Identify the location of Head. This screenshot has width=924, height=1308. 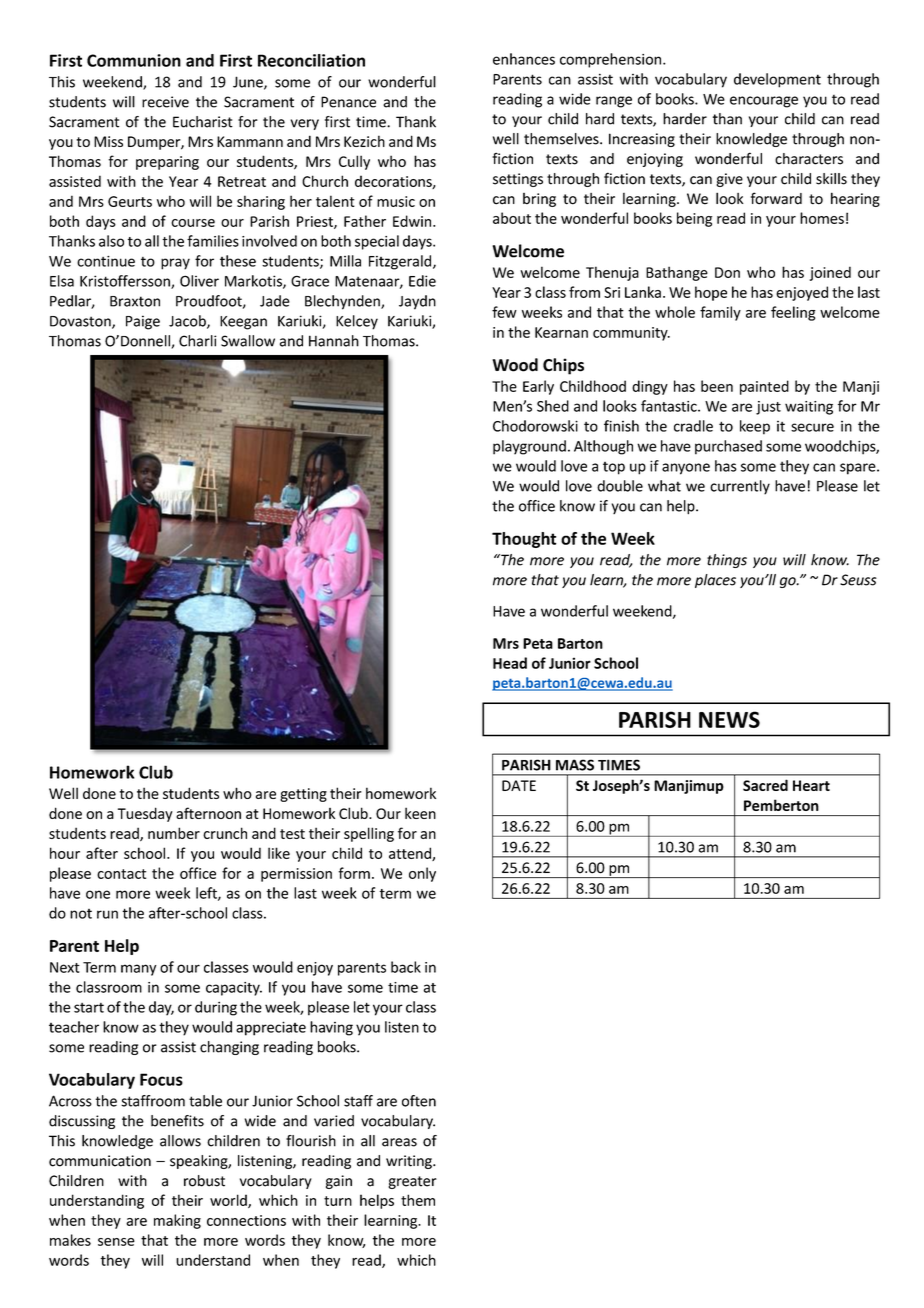
(510, 663).
